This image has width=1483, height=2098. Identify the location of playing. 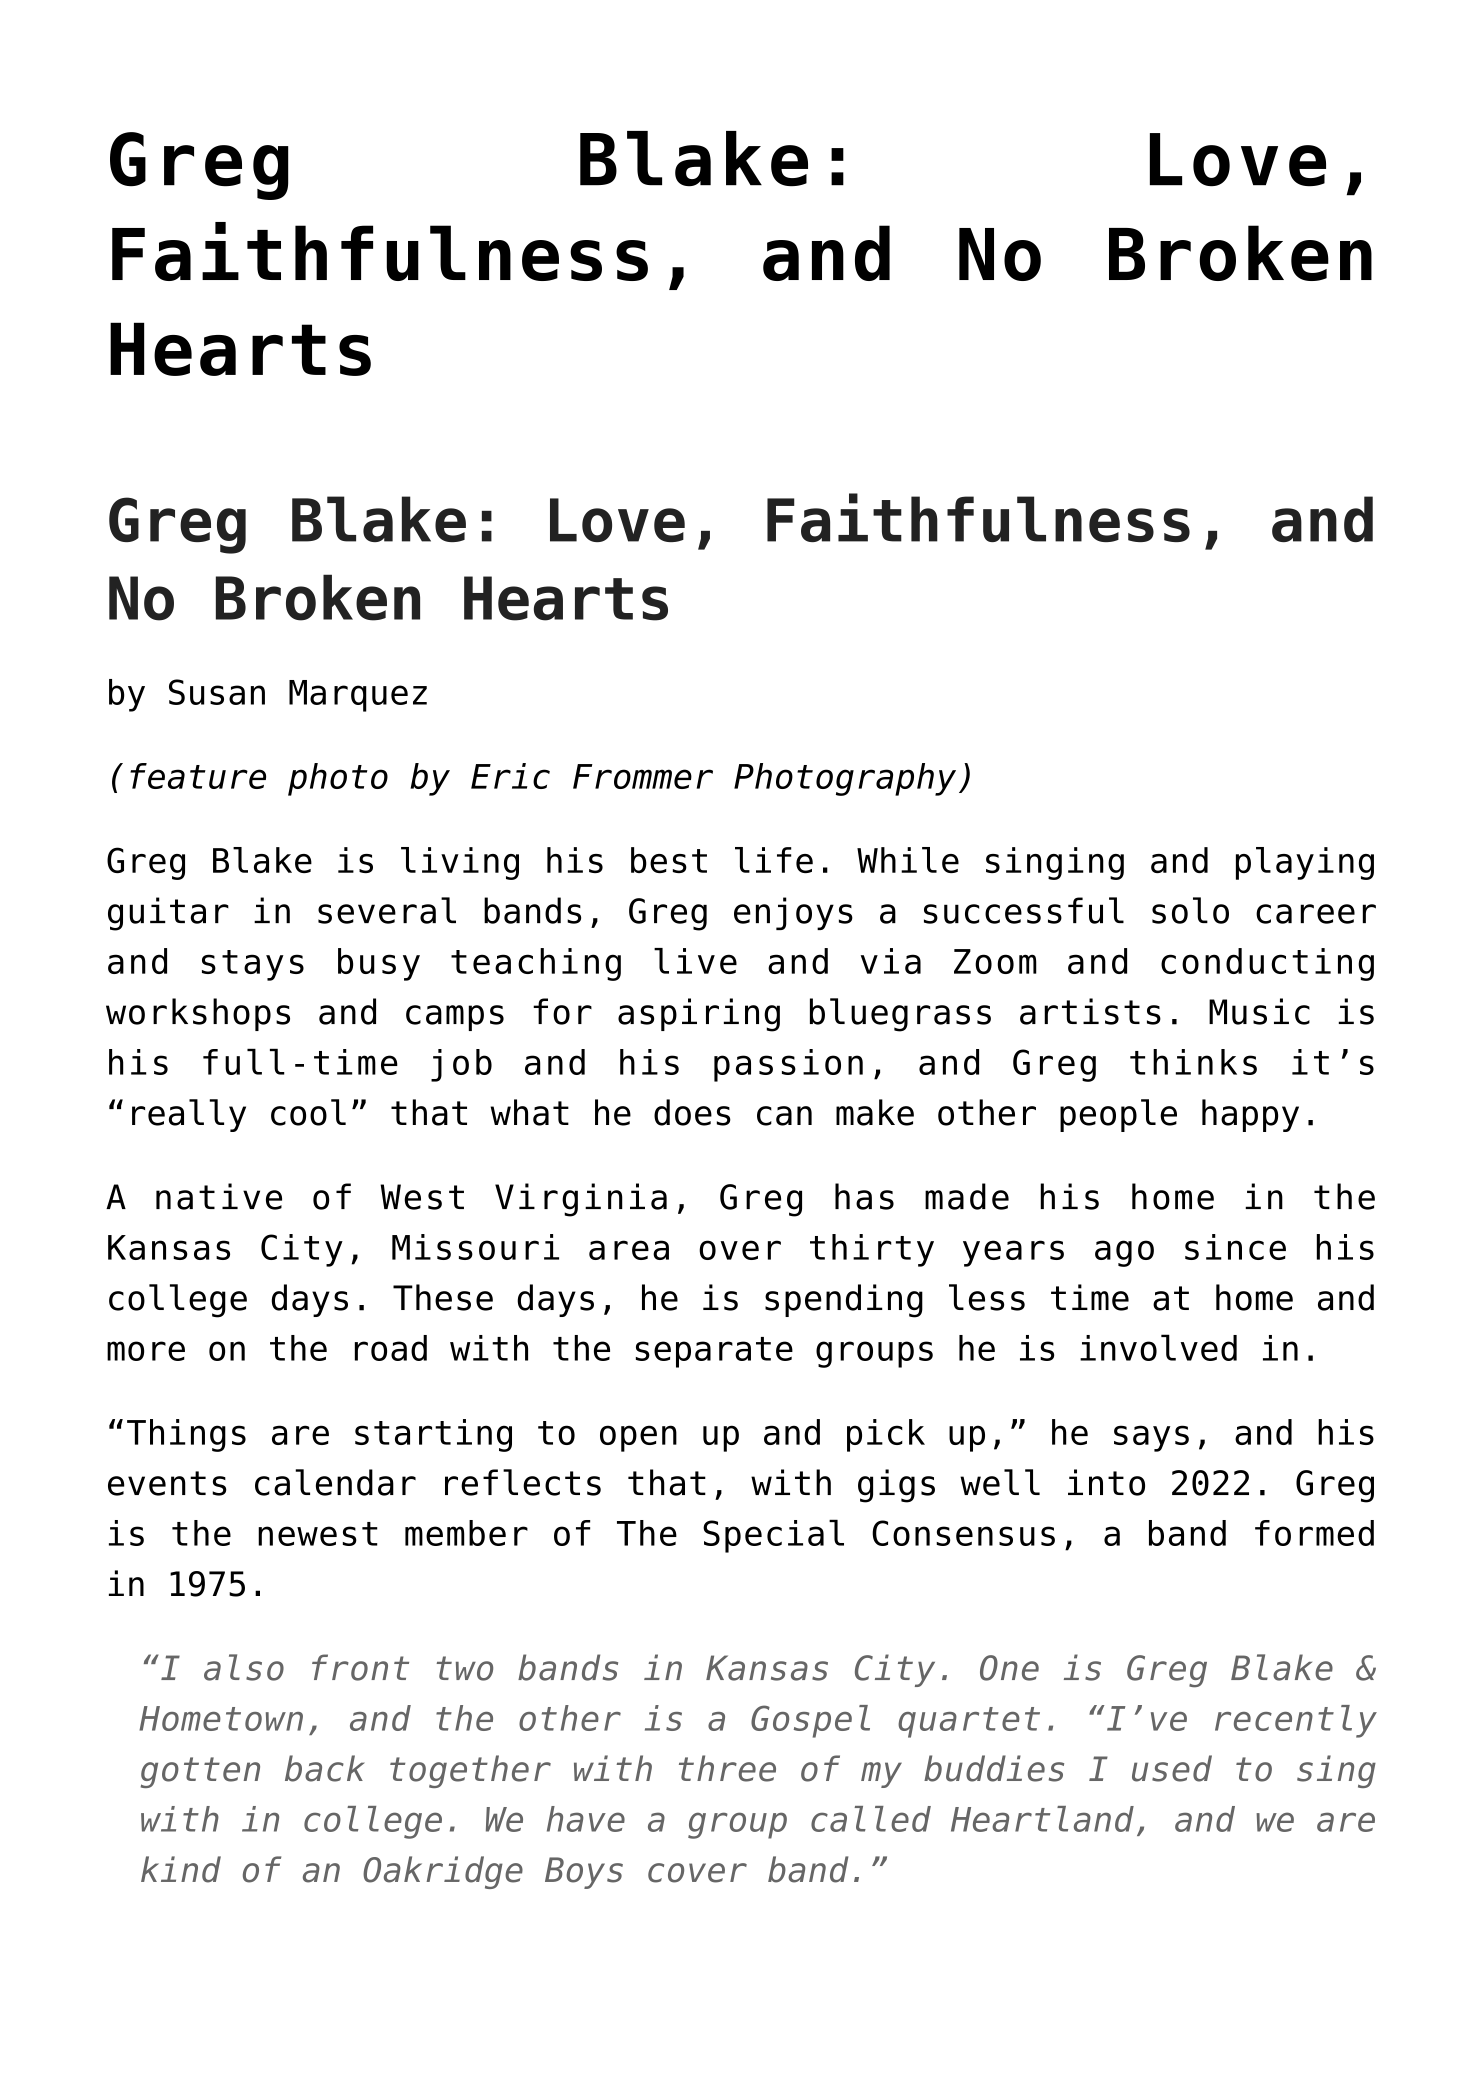
(1305, 863).
